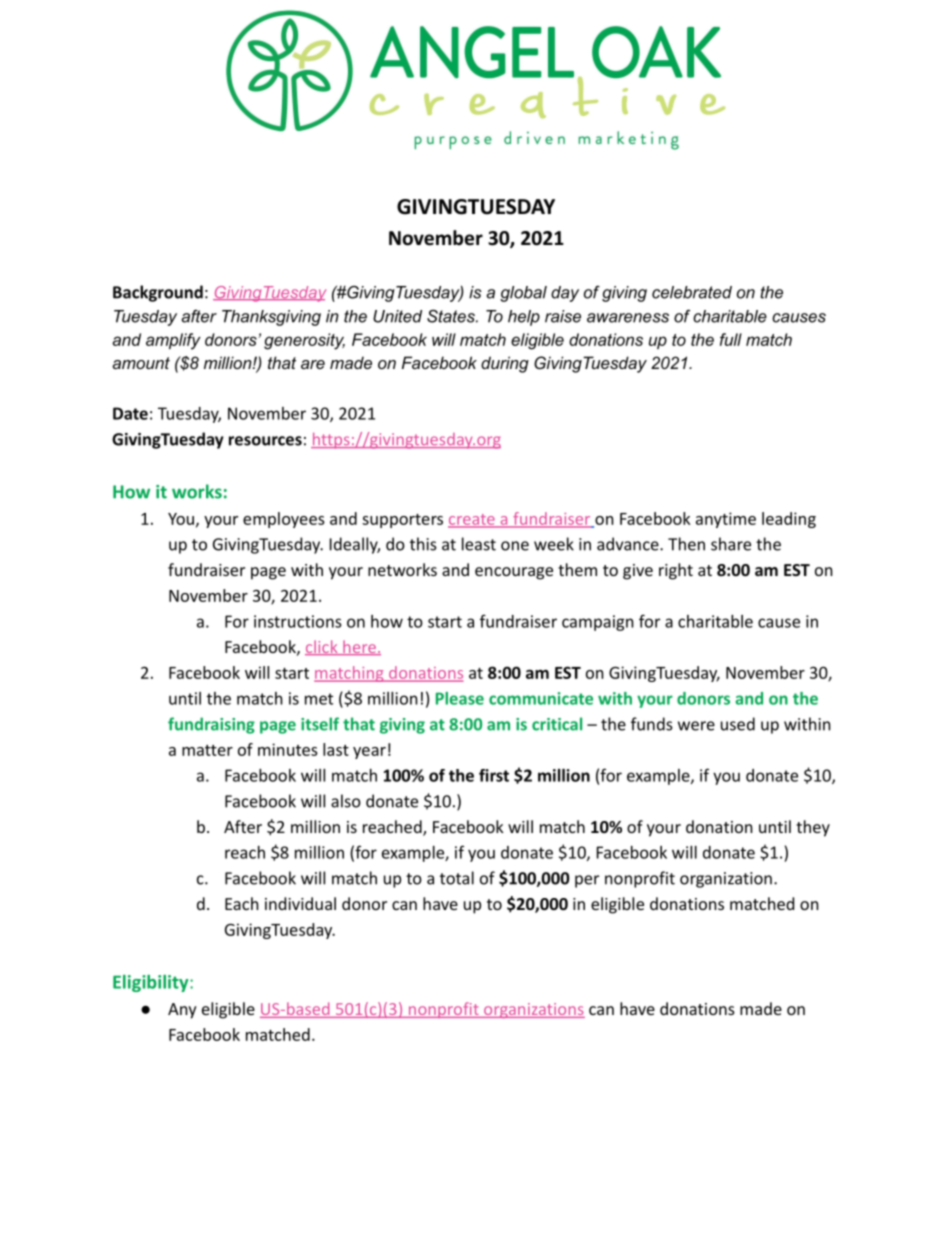 Image resolution: width=952 pixels, height=1233 pixels. Describe the element at coordinates (158, 293) in the screenshot. I see `Background` at that location.
